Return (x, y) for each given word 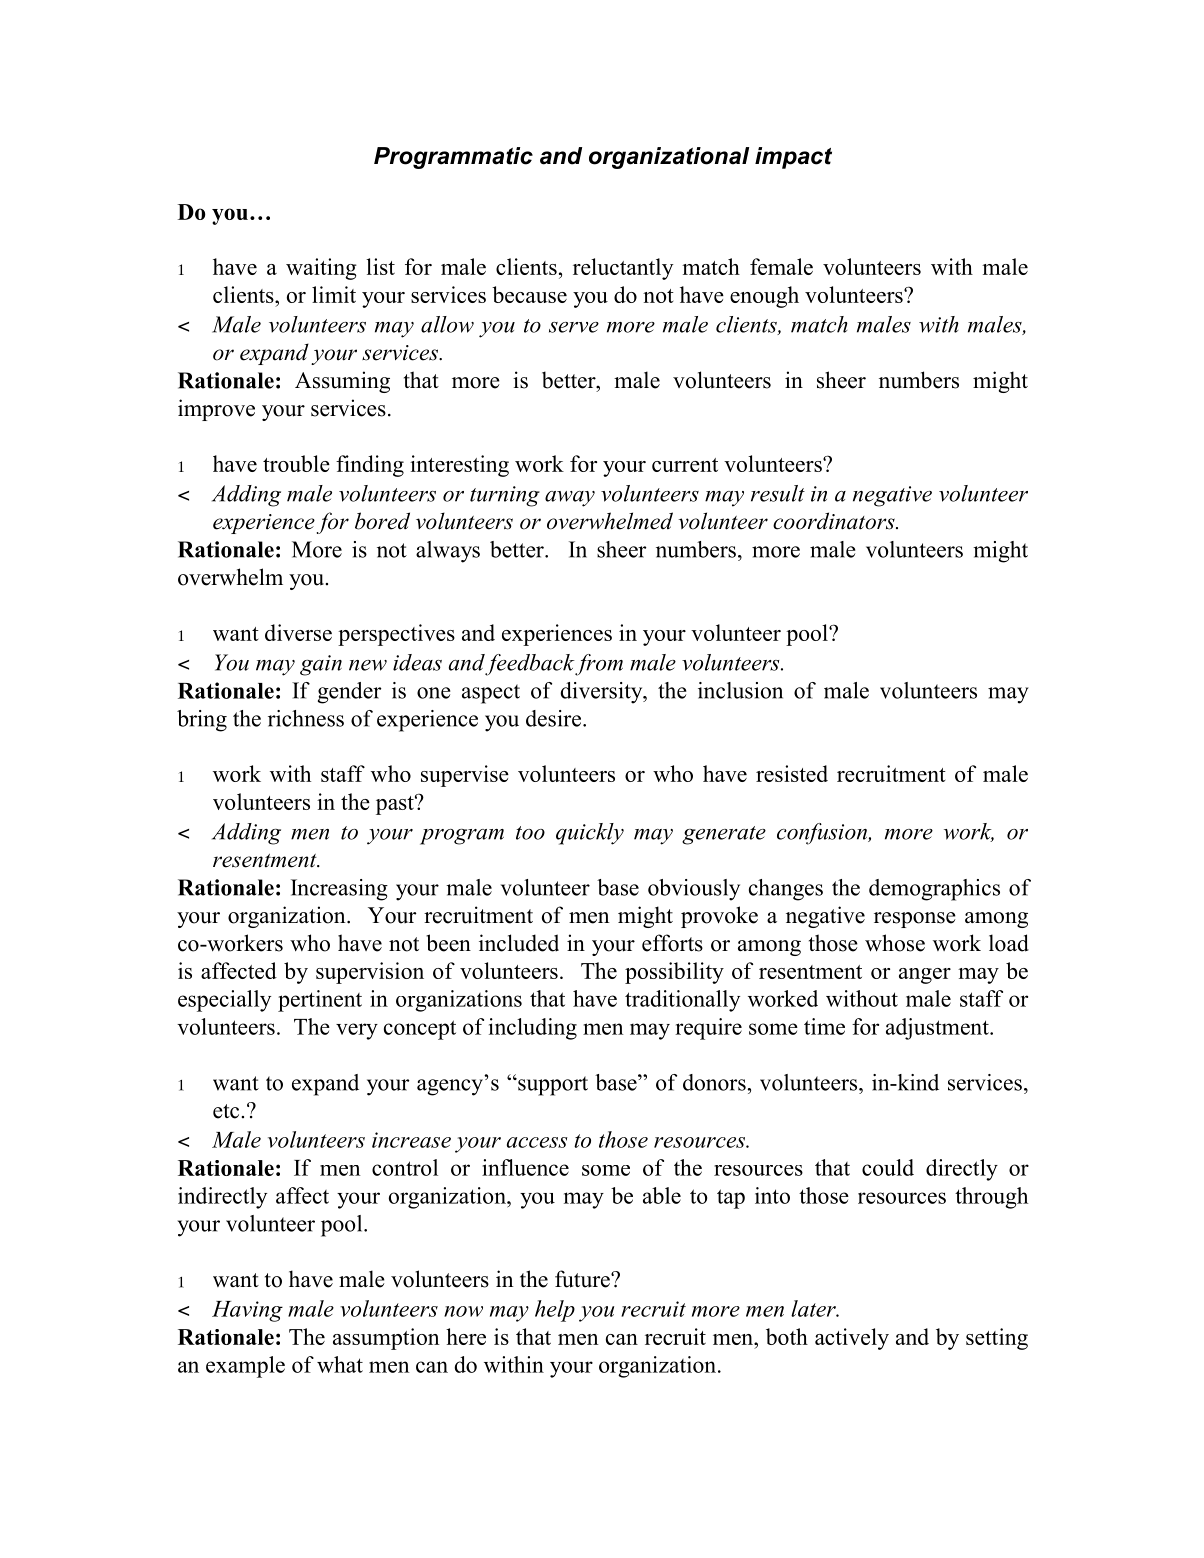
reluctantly (623, 269)
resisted (792, 773)
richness (306, 718)
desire (553, 718)
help (555, 1311)
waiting (321, 269)
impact (793, 158)
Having (247, 1311)
